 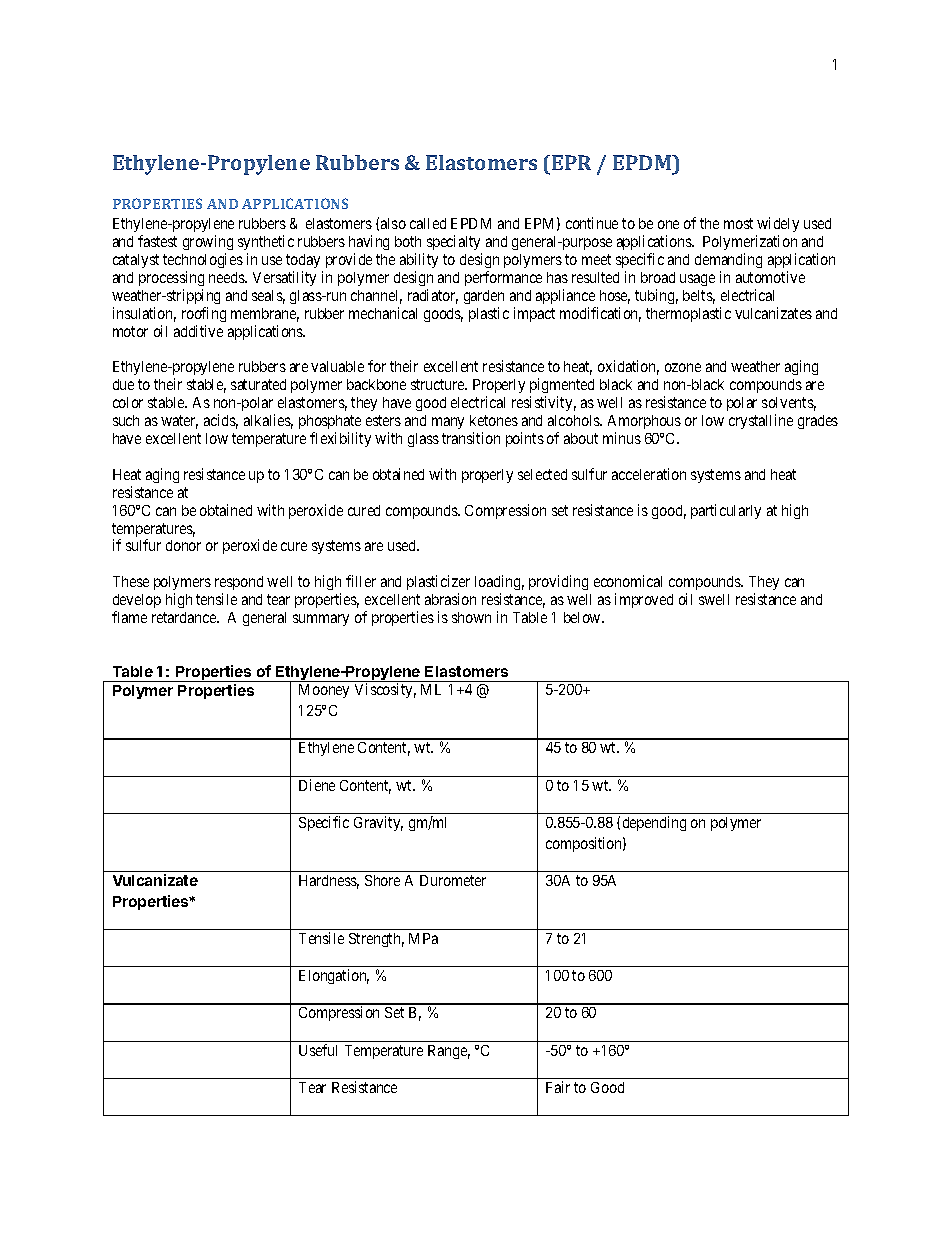 What do you see at coordinates (453, 880) in the screenshot?
I see `Durometer` at bounding box center [453, 880].
